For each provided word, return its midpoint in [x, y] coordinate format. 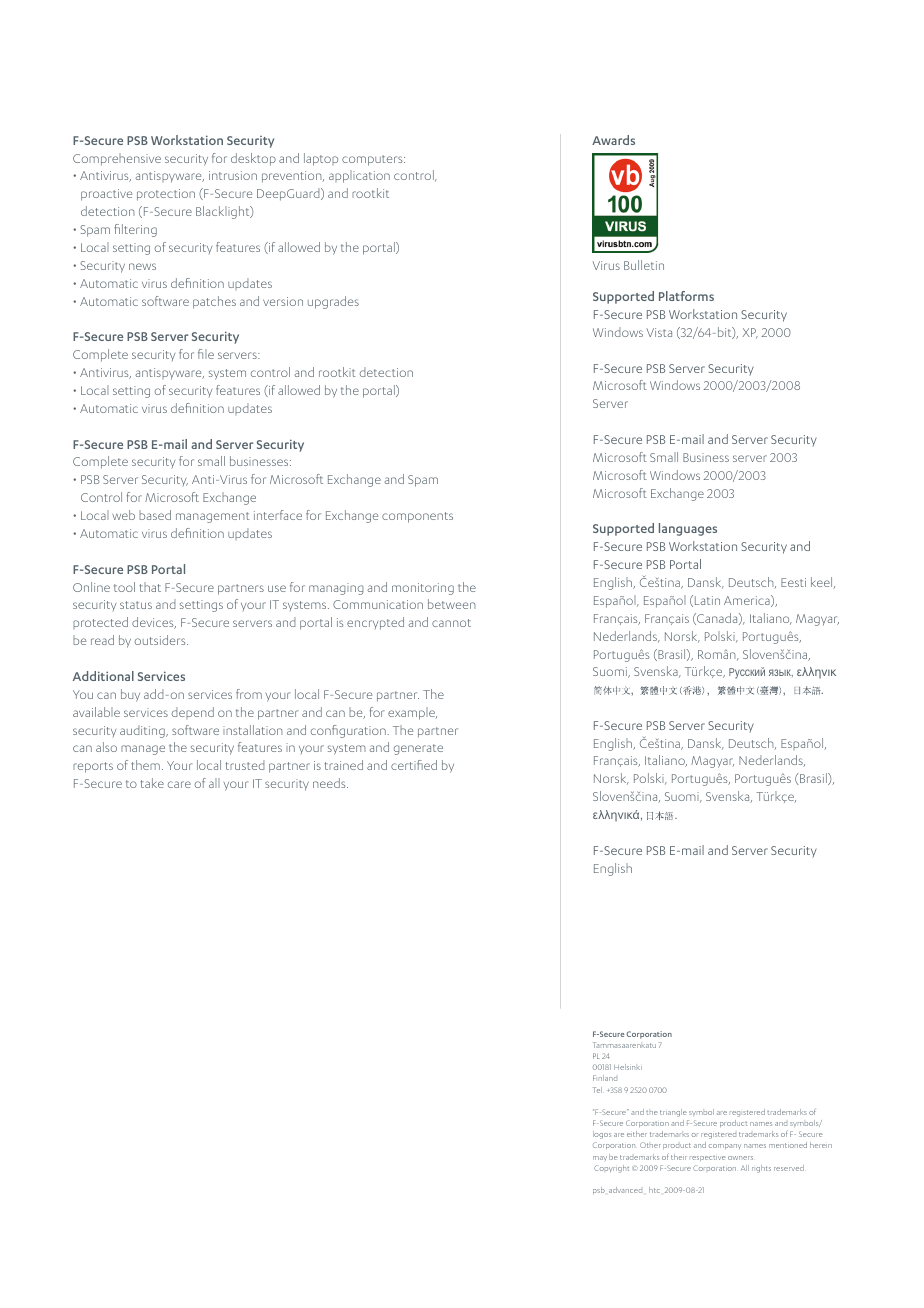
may [600, 1158]
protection [166, 195]
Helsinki [628, 1067]
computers [373, 160]
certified [414, 765]
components [417, 517]
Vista [659, 332]
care [179, 784]
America [748, 601]
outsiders [161, 640]
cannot [451, 623]
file [206, 354]
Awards [613, 140]
